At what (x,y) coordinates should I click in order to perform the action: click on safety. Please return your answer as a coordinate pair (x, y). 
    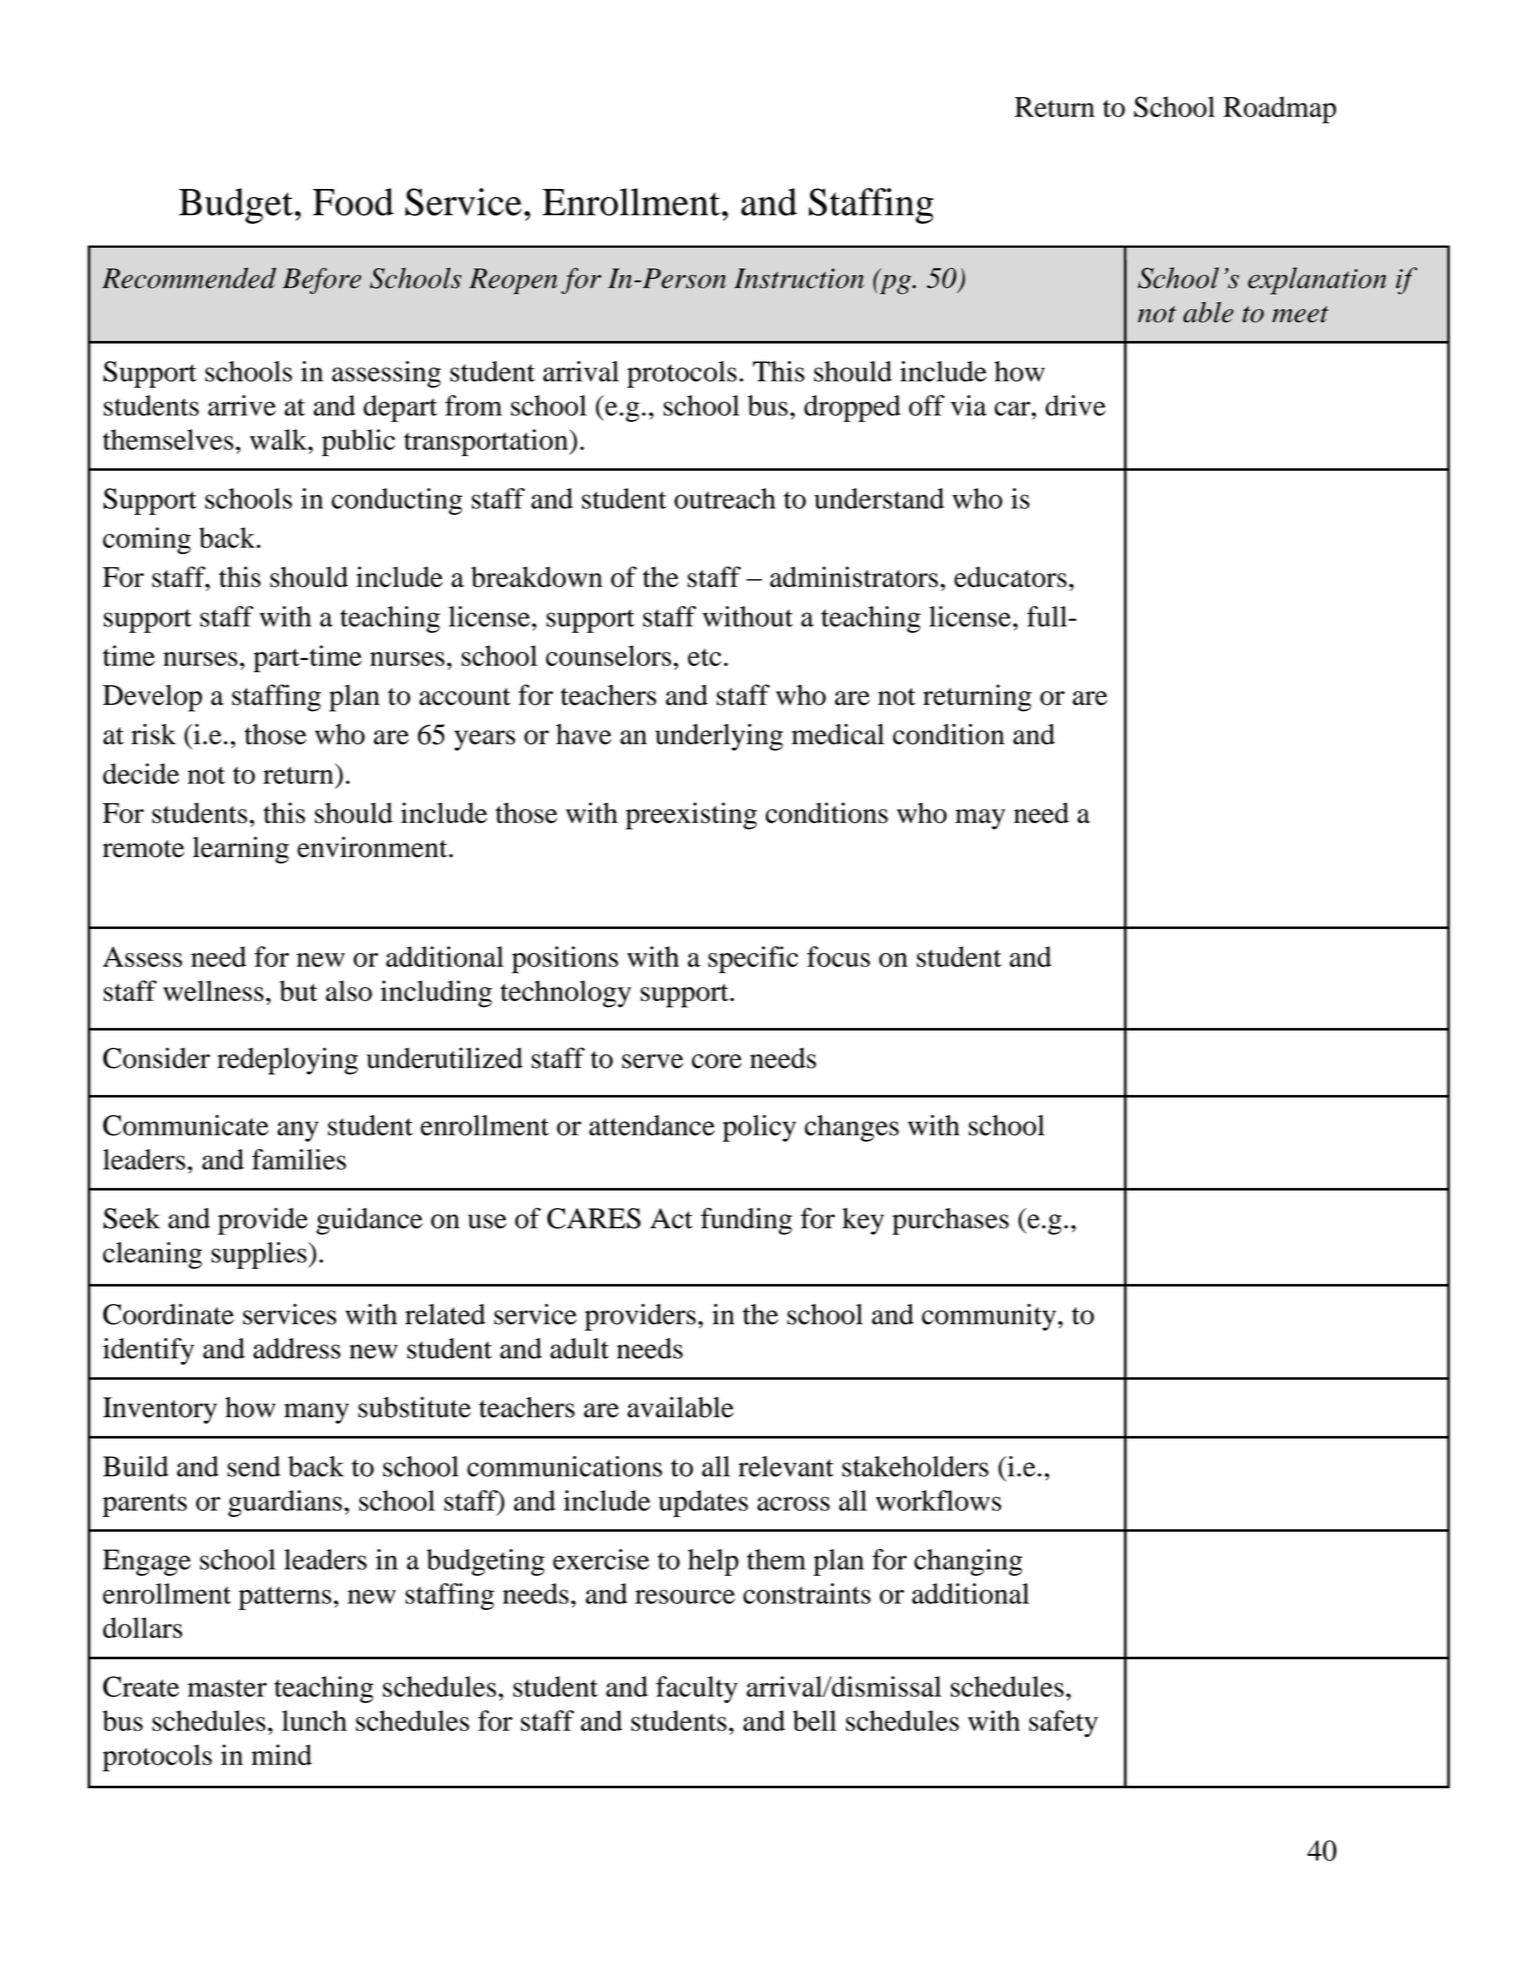
    Looking at the image, I should click on (1063, 1723).
